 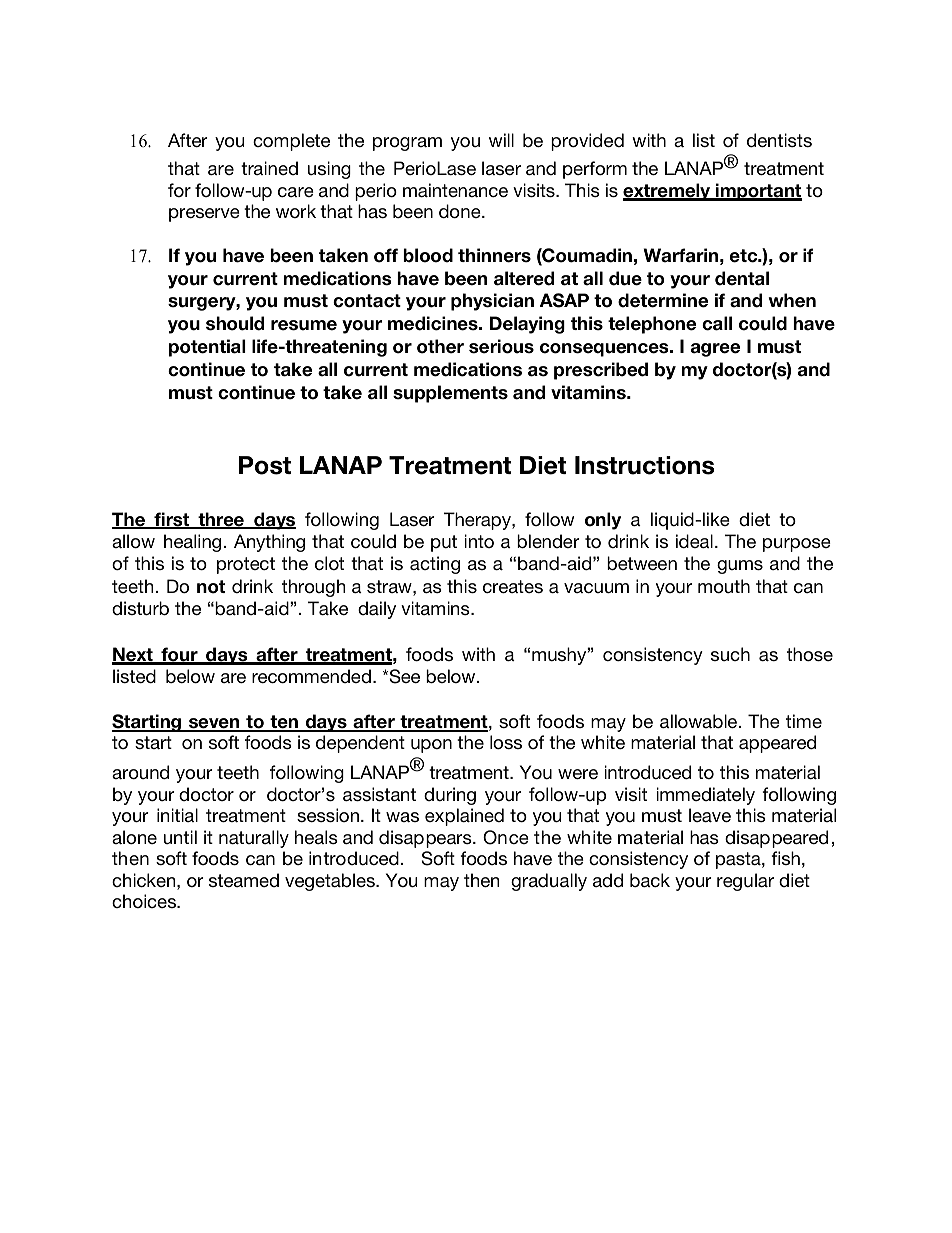 I want to click on will, so click(x=501, y=140).
